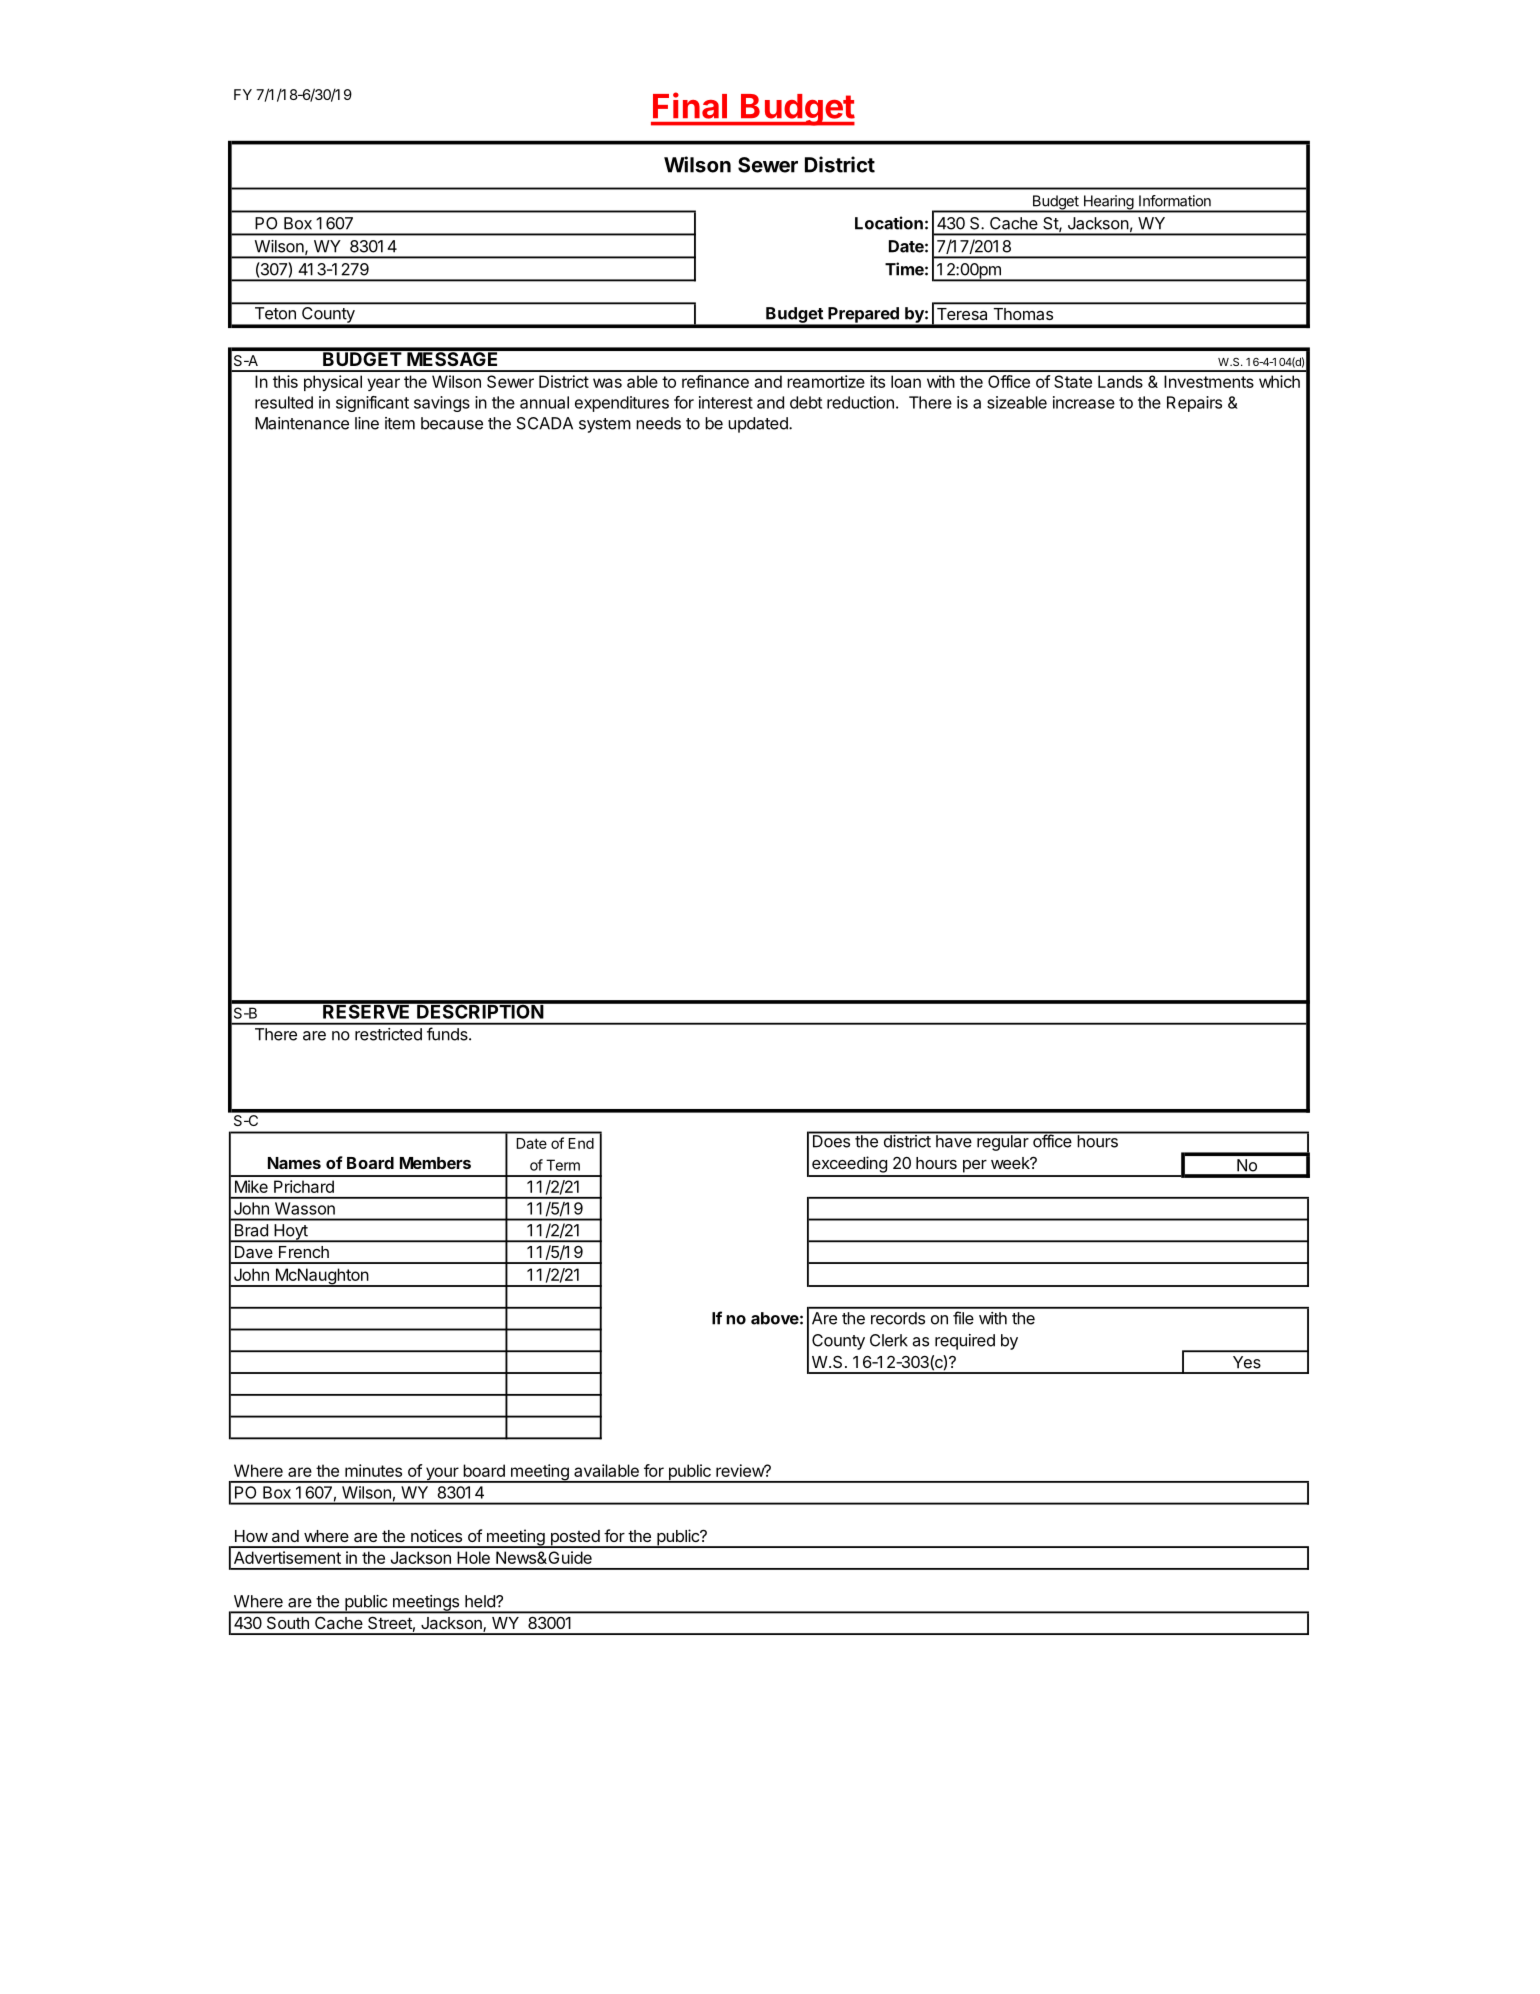 Image resolution: width=1540 pixels, height=1994 pixels. What do you see at coordinates (1175, 201) in the image?
I see `Information` at bounding box center [1175, 201].
